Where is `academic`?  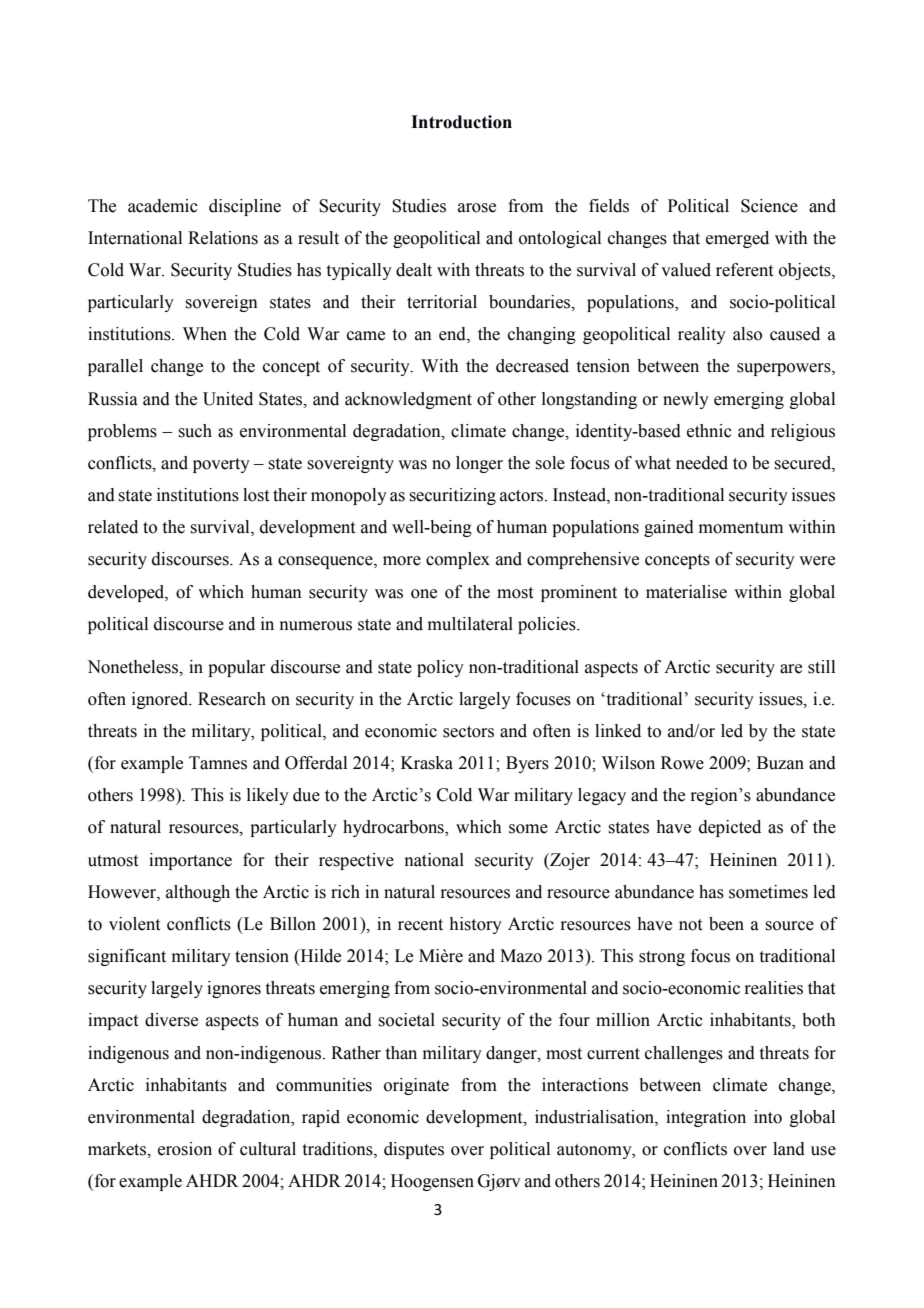
academic is located at coordinates (163, 206).
